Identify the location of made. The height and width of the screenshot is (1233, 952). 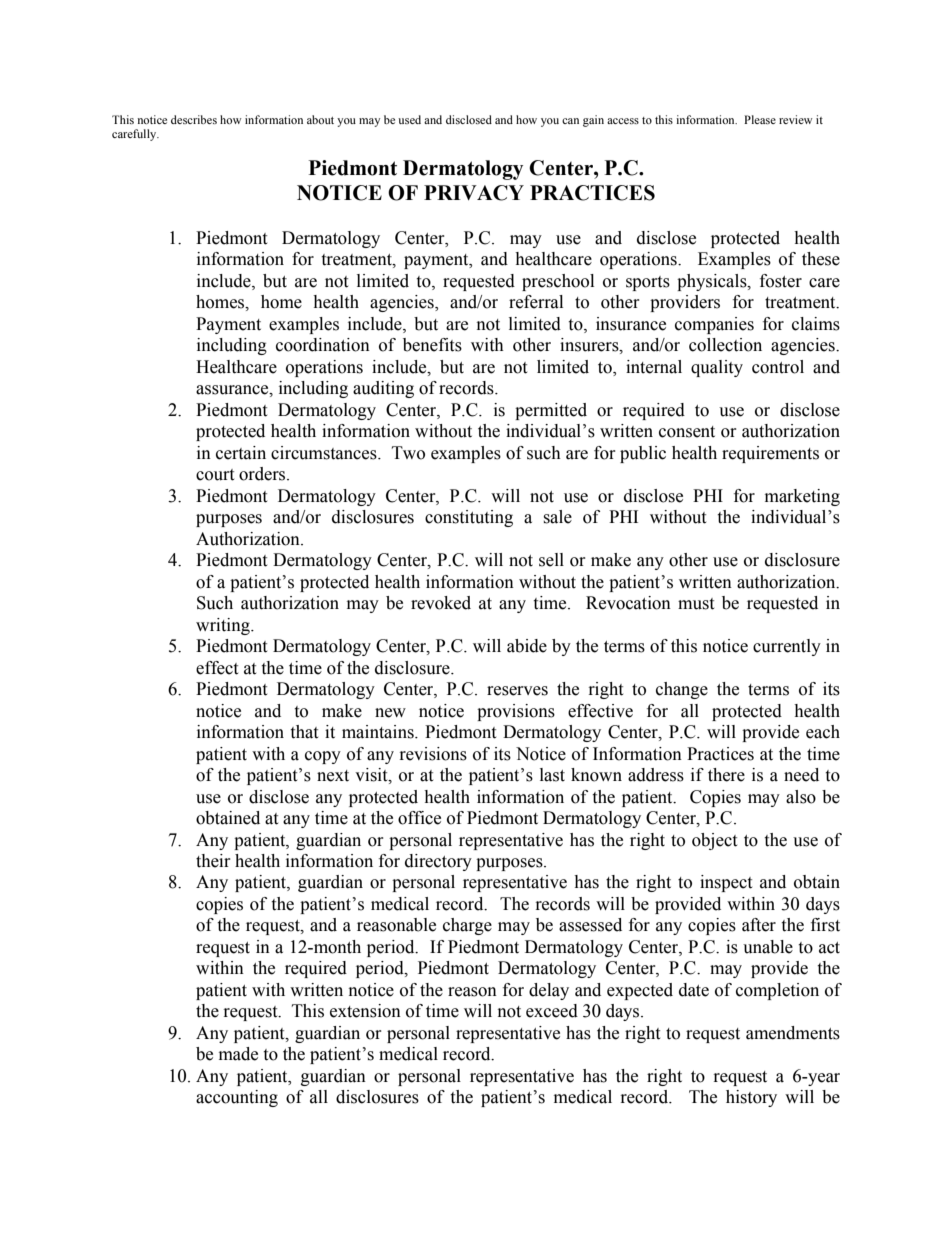
(238, 1054).
